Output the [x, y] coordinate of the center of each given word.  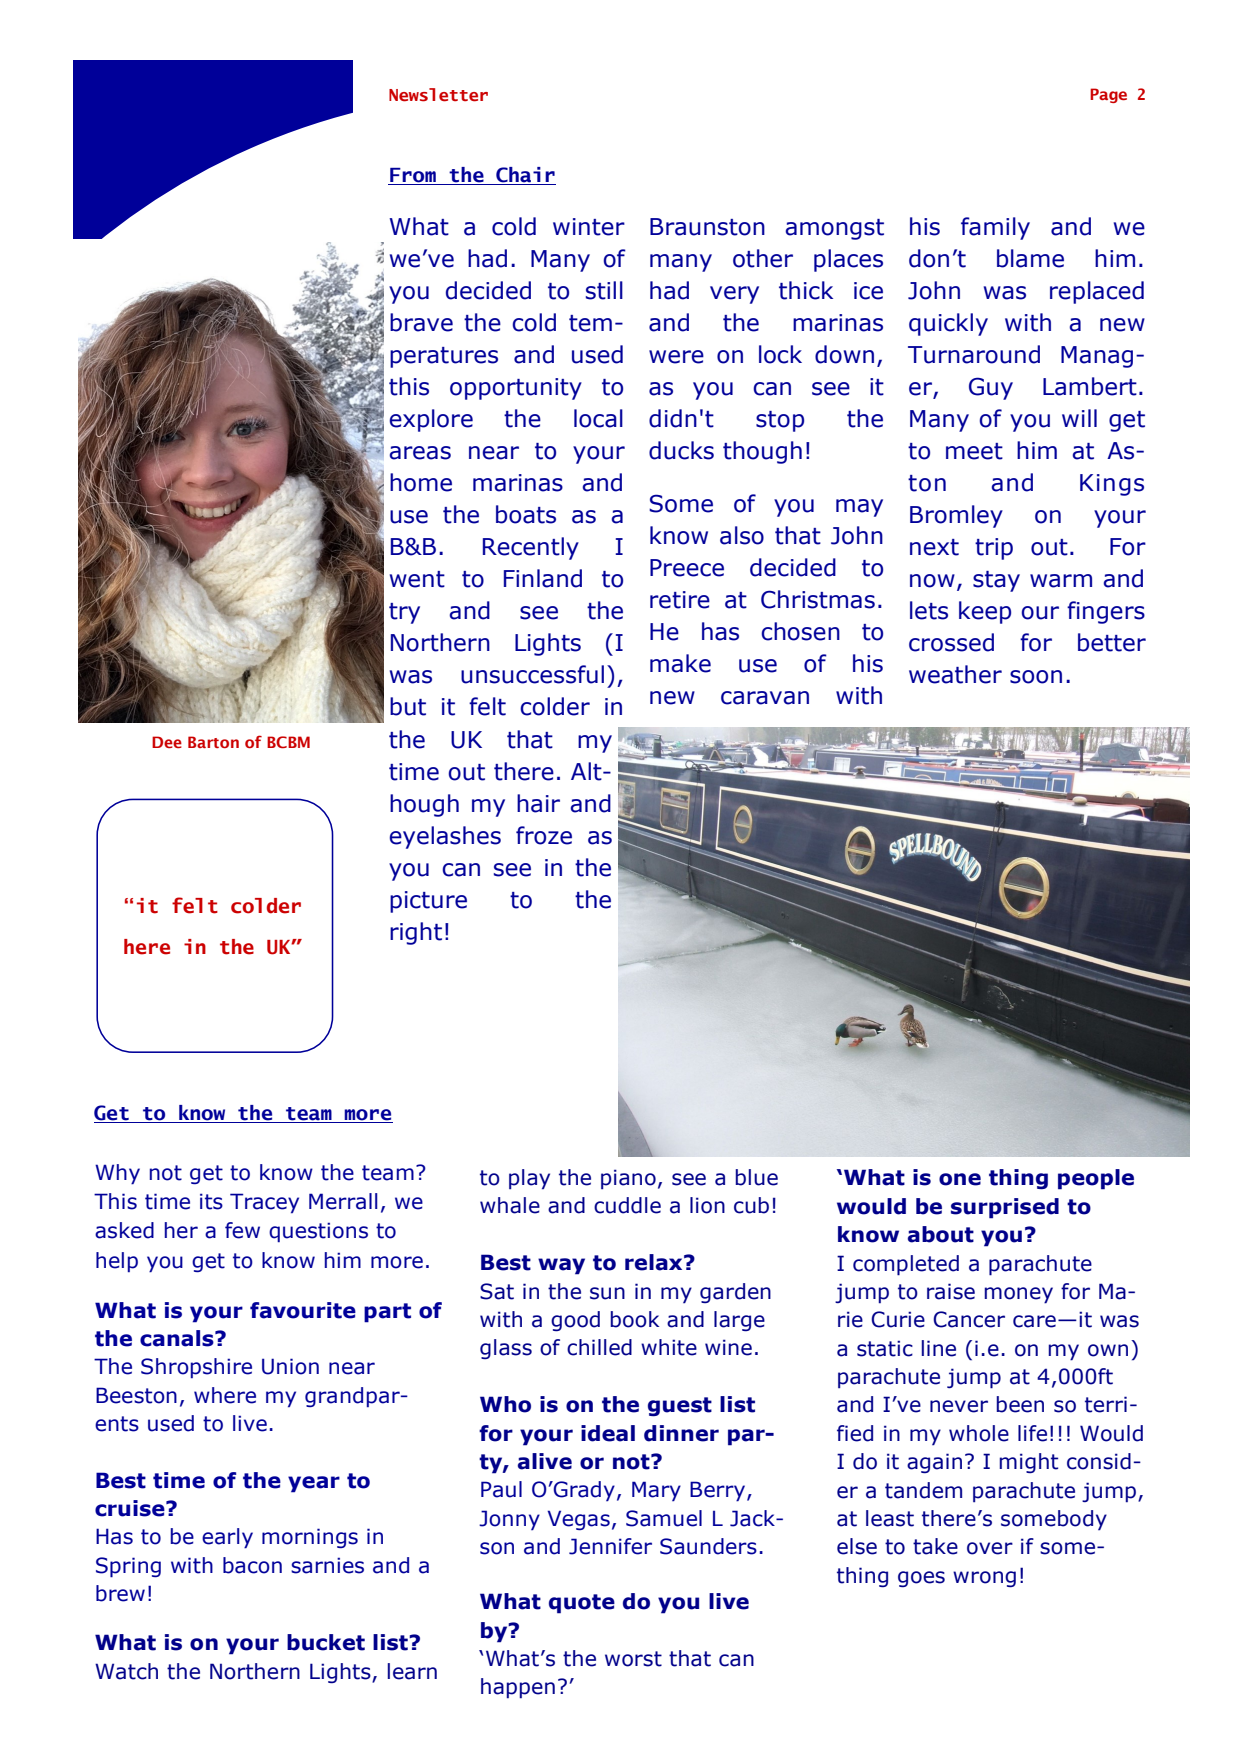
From [413, 175]
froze [544, 835]
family [995, 228]
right [416, 933]
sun [607, 1293]
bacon [252, 1565]
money [1018, 1295]
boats [526, 514]
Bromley [956, 516]
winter [589, 227]
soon [1036, 677]
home [421, 482]
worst [633, 1659]
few [242, 1230]
